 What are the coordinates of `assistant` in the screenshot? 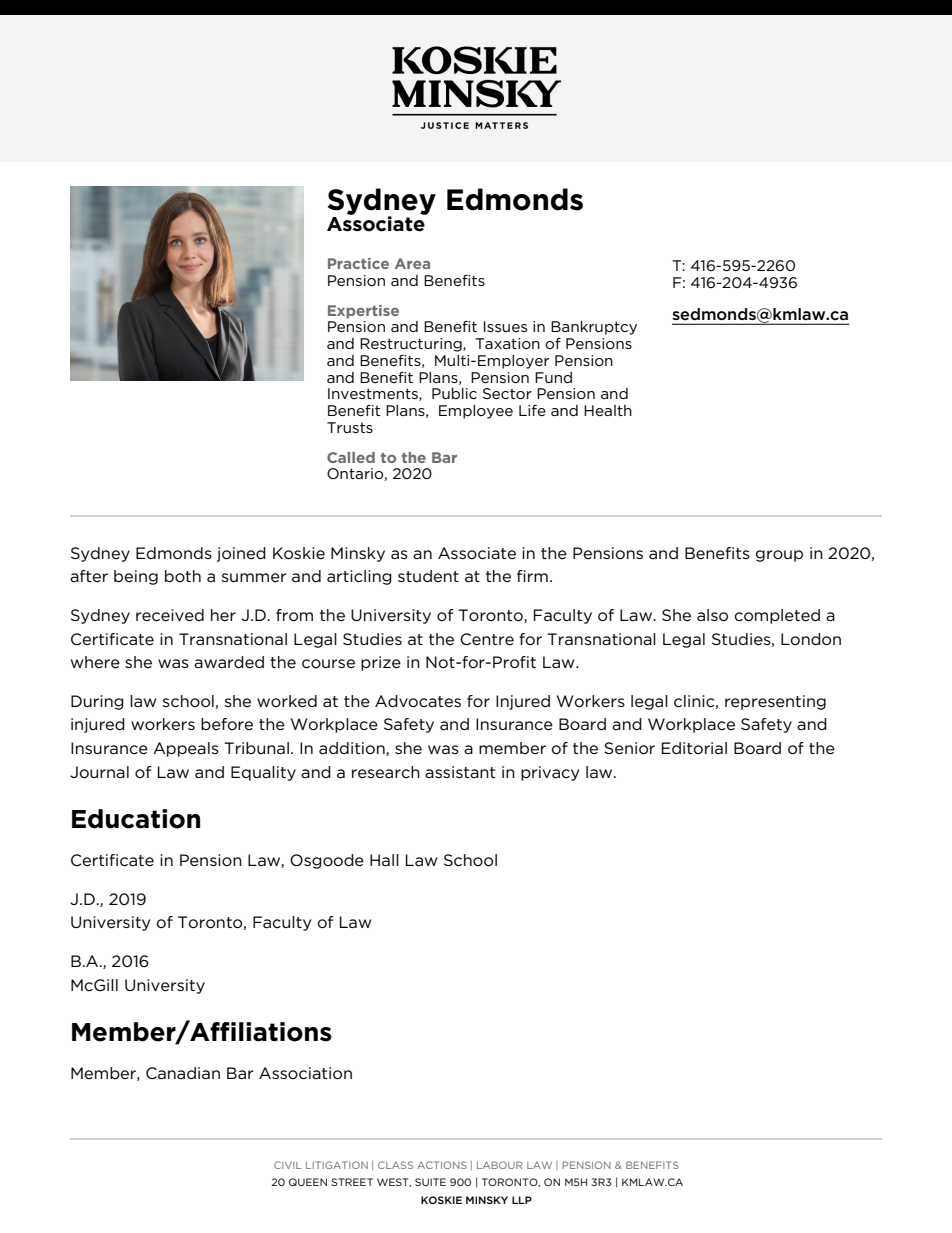 It's located at (460, 772).
